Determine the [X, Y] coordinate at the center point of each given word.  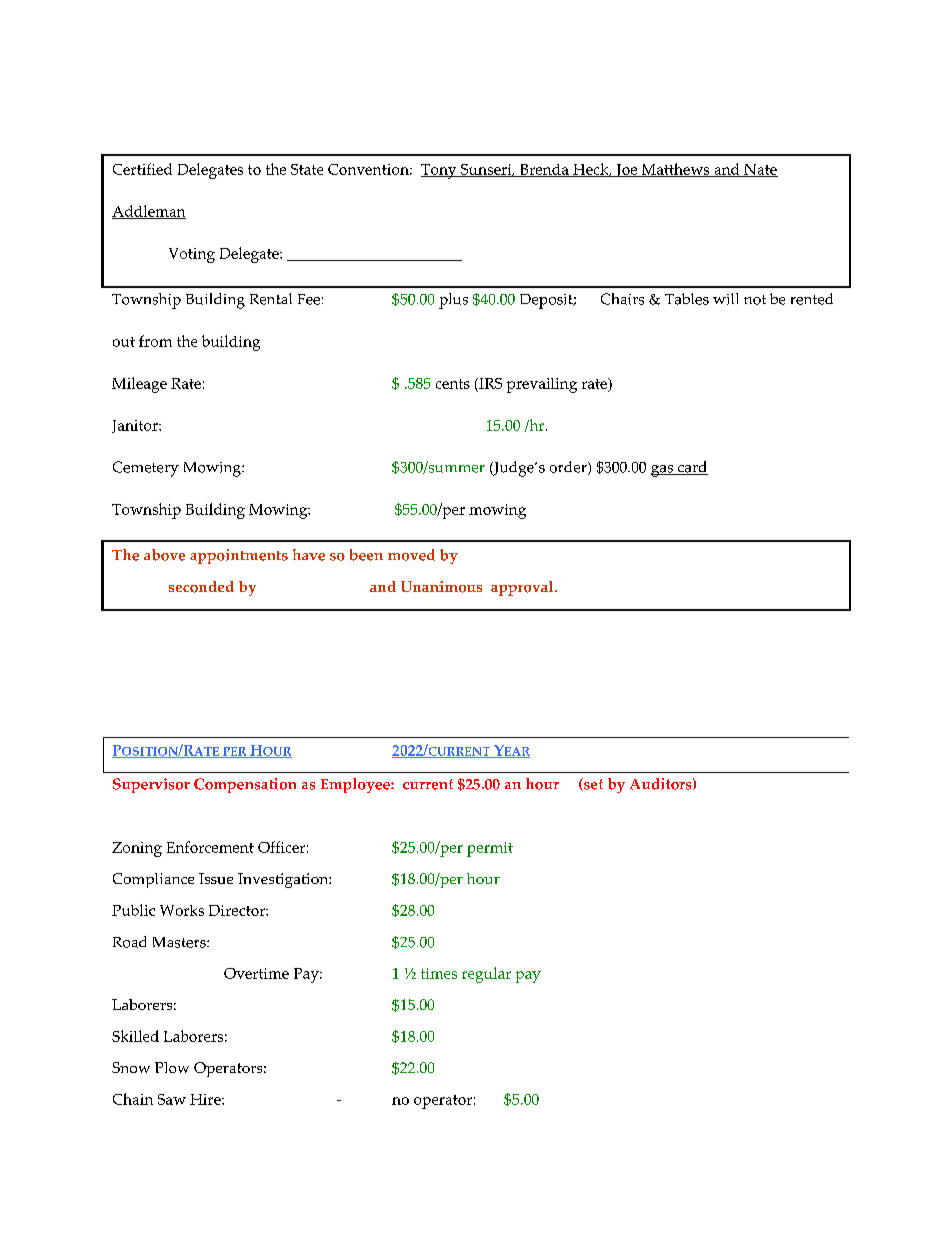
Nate [760, 170]
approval [523, 588]
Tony [440, 171]
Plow [172, 1067]
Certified [142, 169]
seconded [201, 587]
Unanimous [441, 587]
